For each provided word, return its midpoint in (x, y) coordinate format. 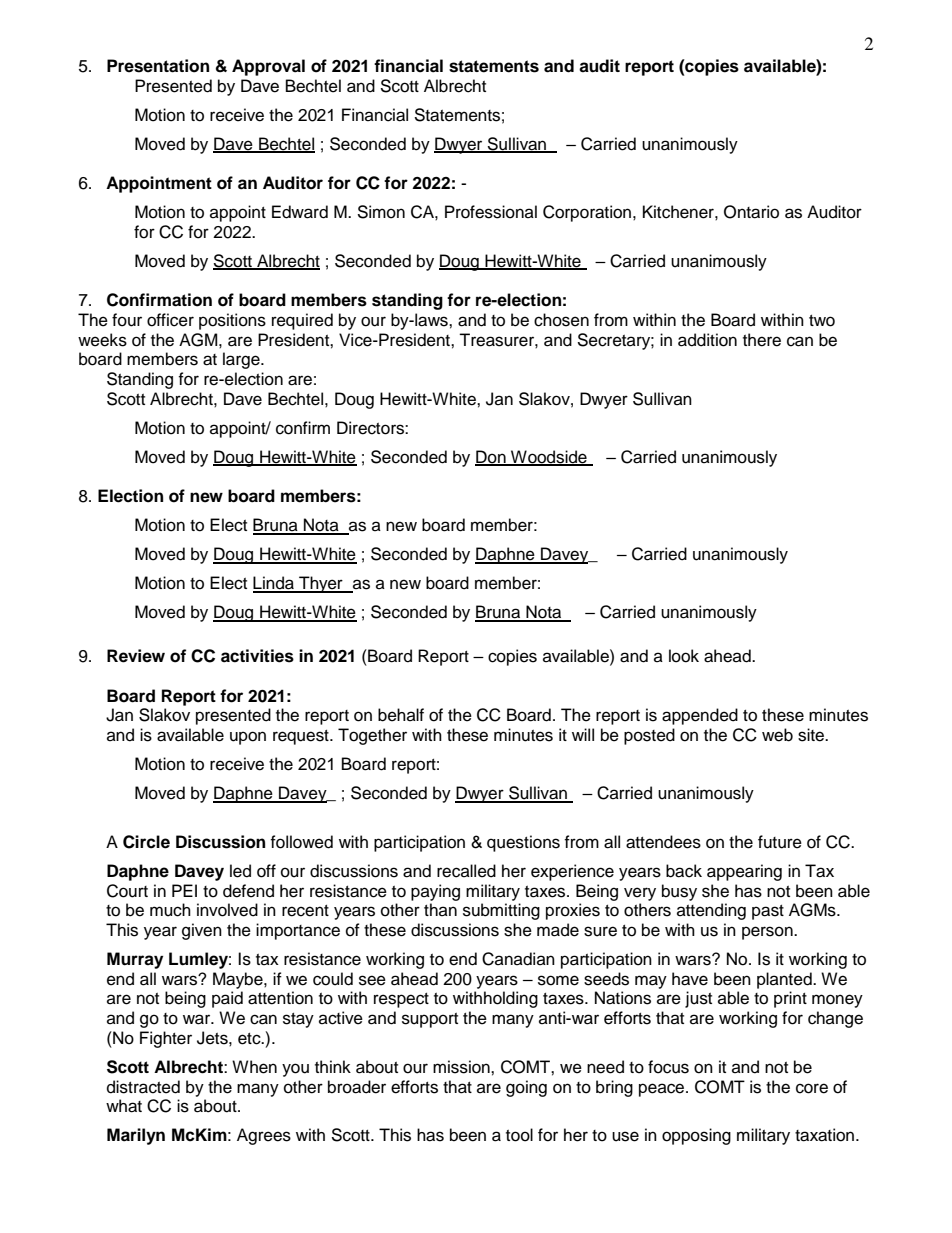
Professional (491, 212)
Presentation (158, 66)
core (812, 1088)
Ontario (751, 212)
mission (462, 1067)
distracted (143, 1087)
